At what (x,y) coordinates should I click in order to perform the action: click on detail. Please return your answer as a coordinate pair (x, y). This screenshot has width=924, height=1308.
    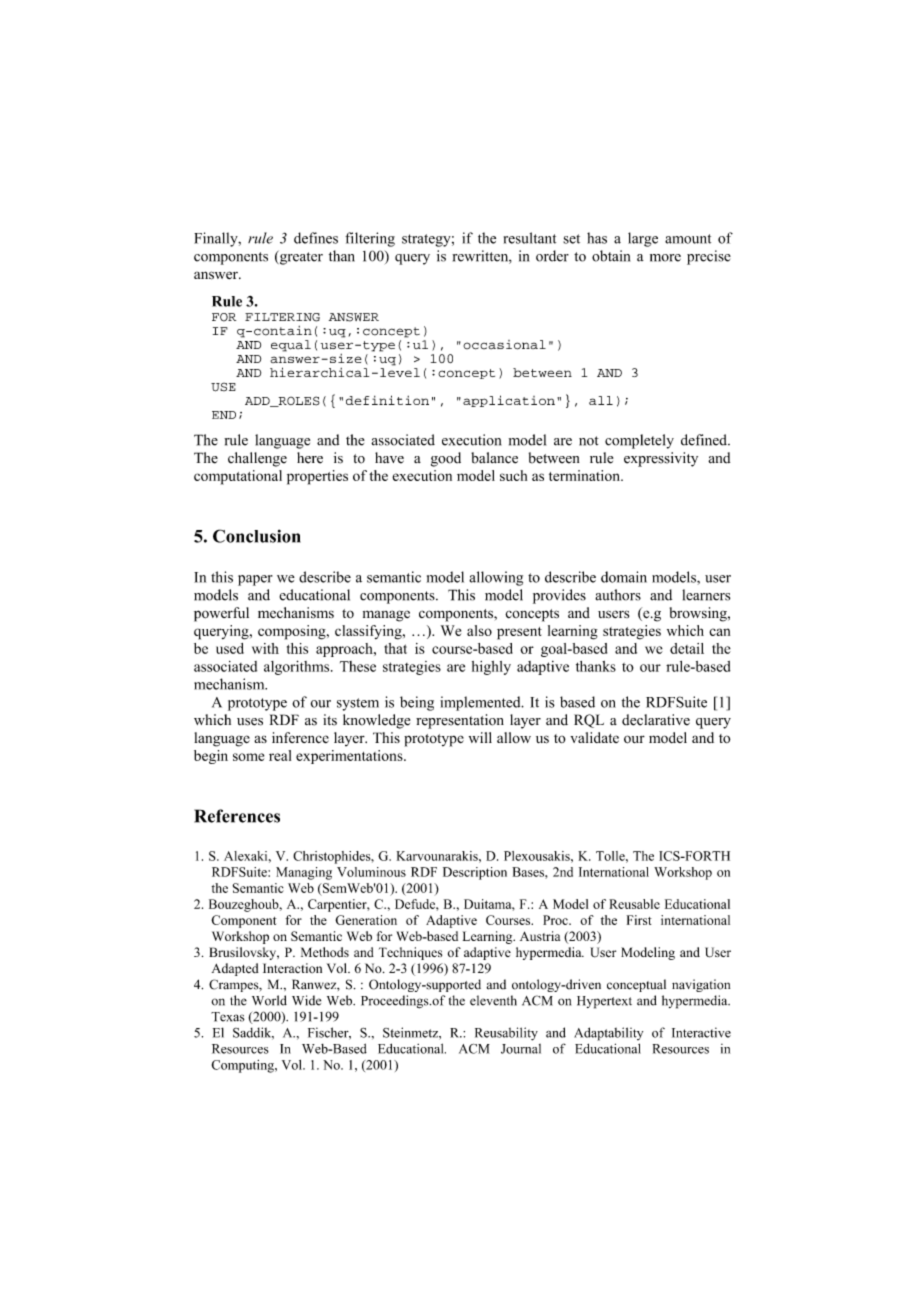
    Looking at the image, I should click on (687, 648).
